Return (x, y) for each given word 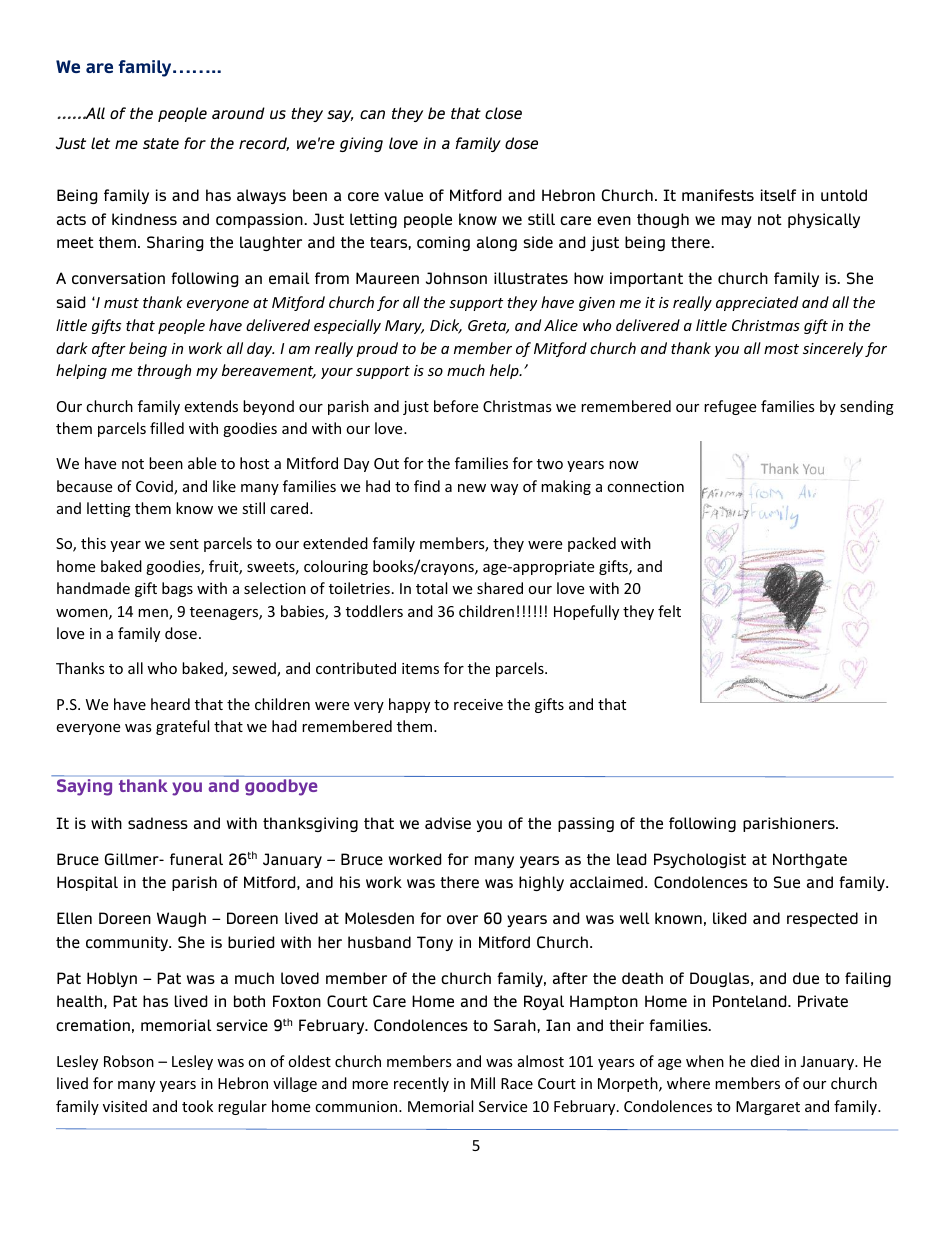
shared (500, 588)
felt (669, 611)
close (503, 113)
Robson (129, 1061)
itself (778, 195)
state (161, 143)
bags (177, 589)
